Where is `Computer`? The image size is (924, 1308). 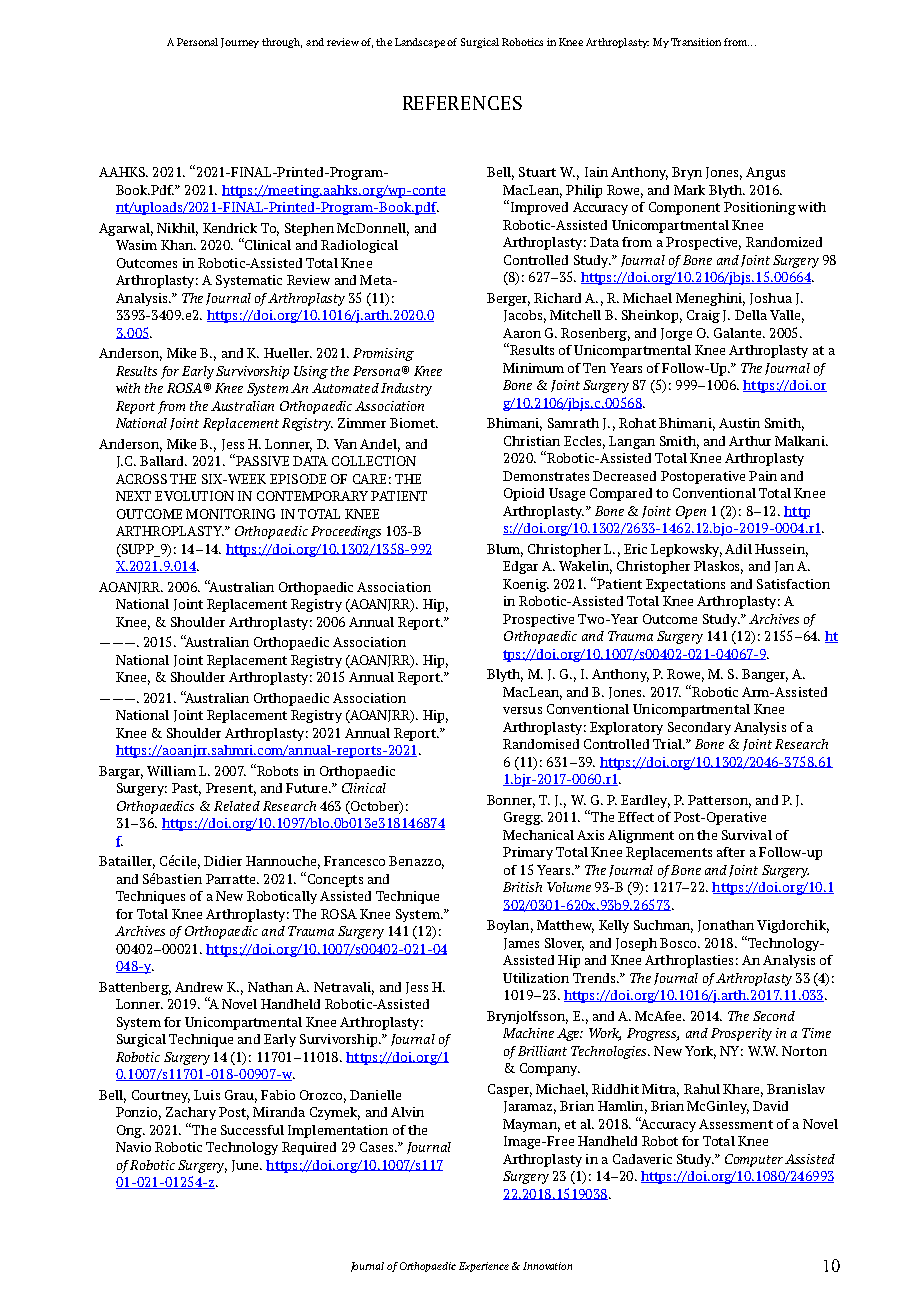 Computer is located at coordinates (754, 1160).
